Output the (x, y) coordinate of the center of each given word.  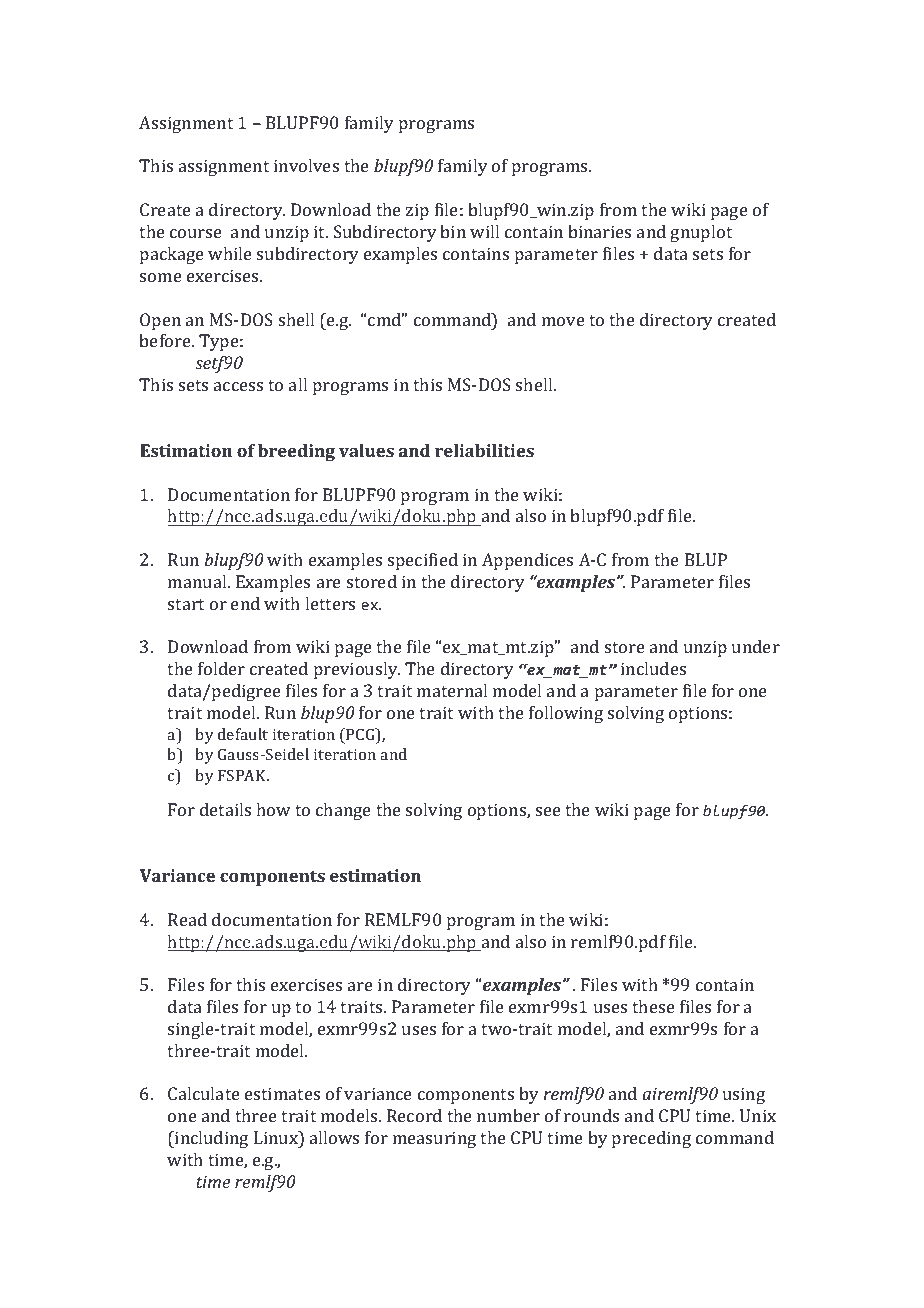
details (225, 809)
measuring (434, 1139)
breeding (296, 452)
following (566, 714)
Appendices (527, 561)
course (196, 233)
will (484, 231)
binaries (599, 231)
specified (423, 561)
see (548, 811)
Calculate (204, 1093)
